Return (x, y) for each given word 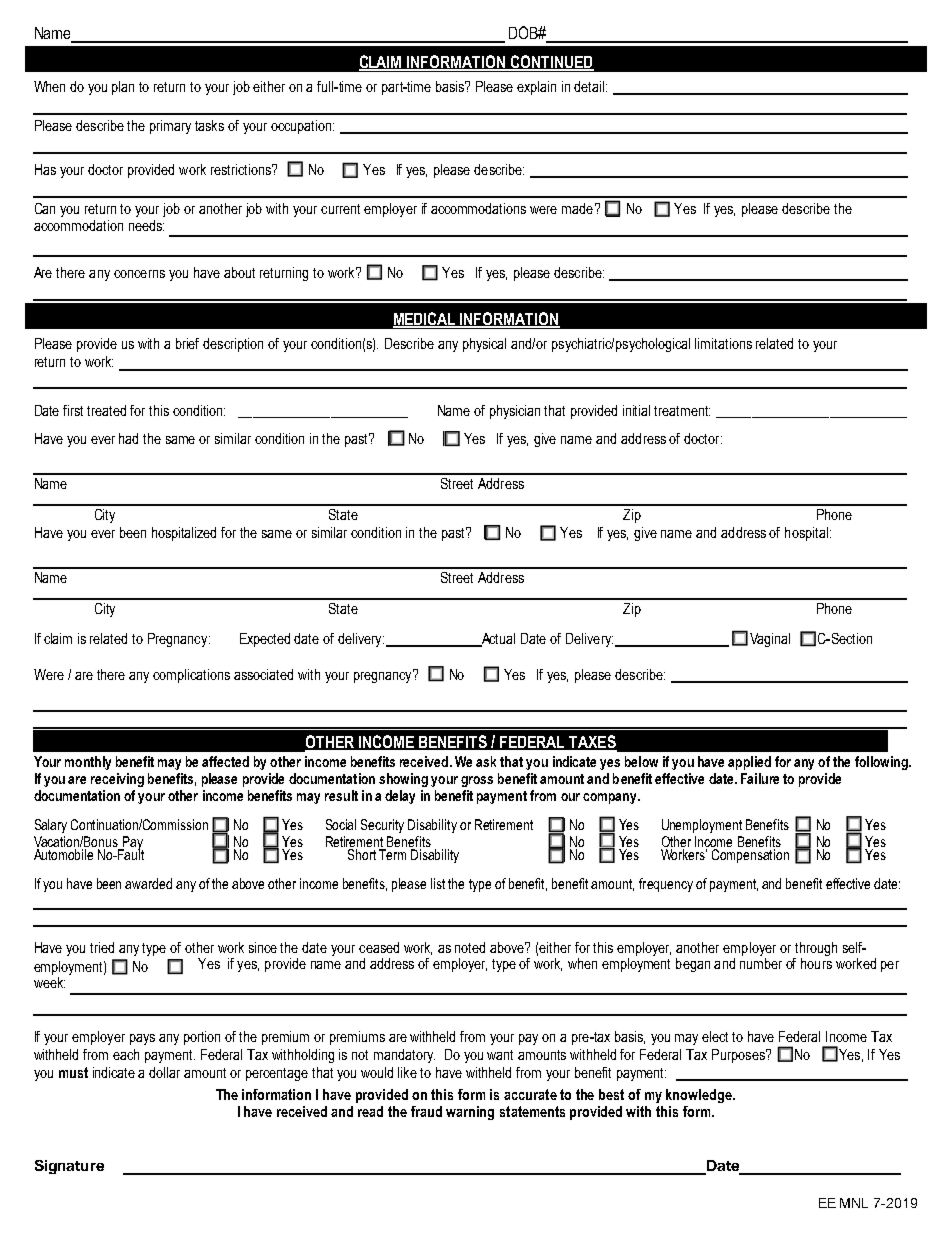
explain (536, 88)
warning (470, 1113)
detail (590, 86)
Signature (69, 1167)
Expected (265, 640)
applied (749, 763)
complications (191, 676)
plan (123, 88)
